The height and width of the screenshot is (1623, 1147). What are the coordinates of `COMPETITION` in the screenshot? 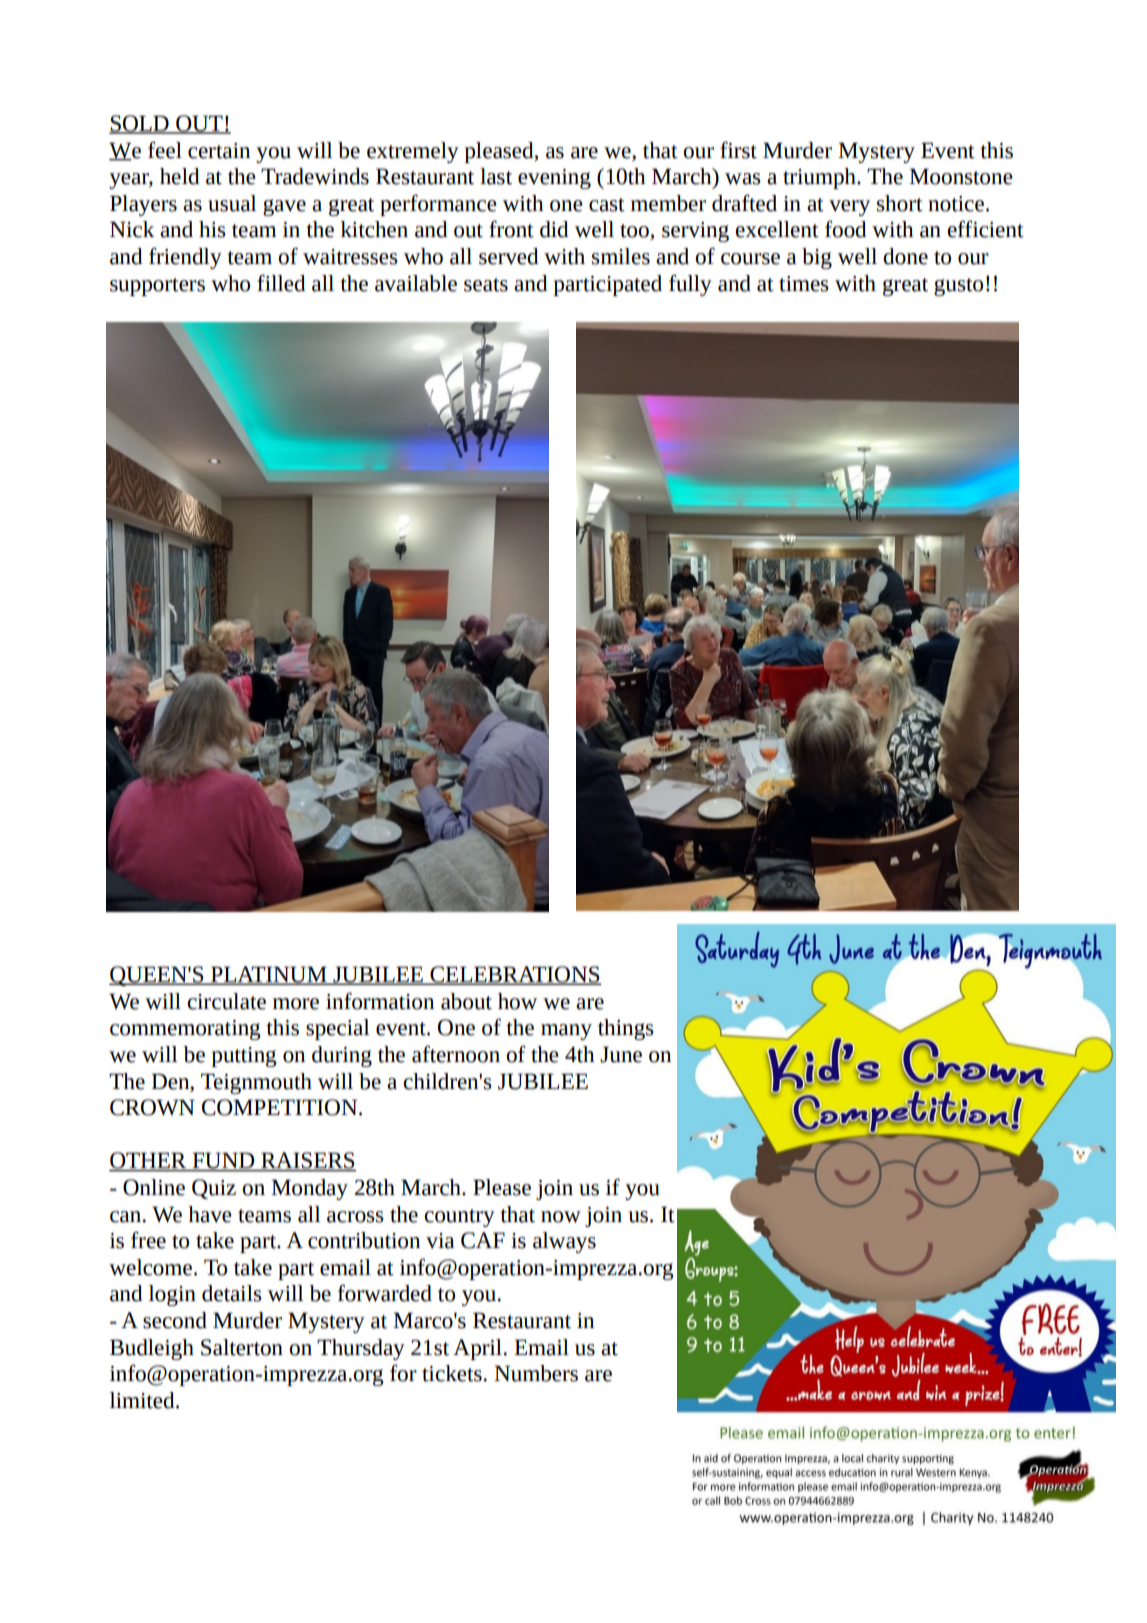 It's located at (281, 1107).
